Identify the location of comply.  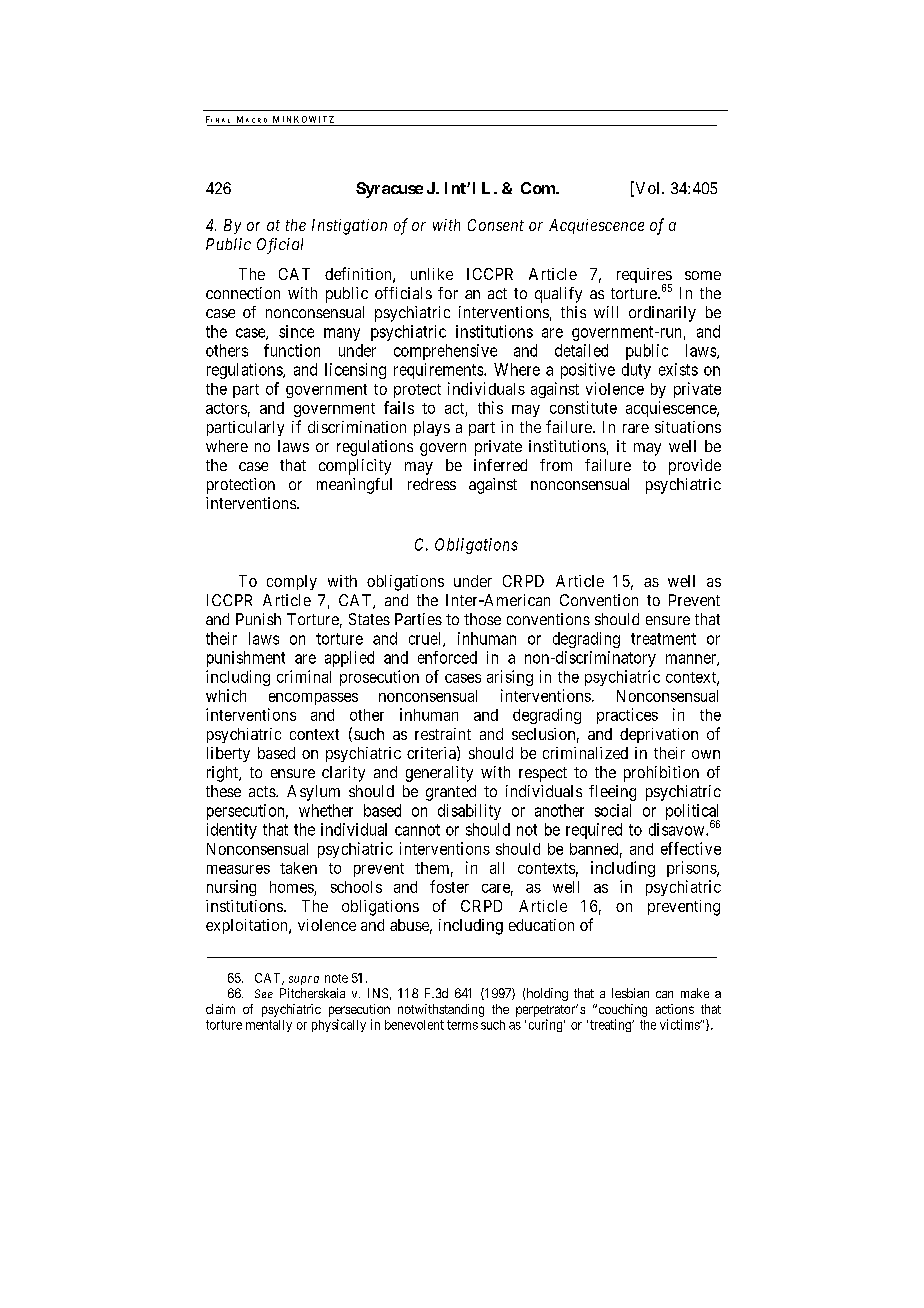
(292, 582).
